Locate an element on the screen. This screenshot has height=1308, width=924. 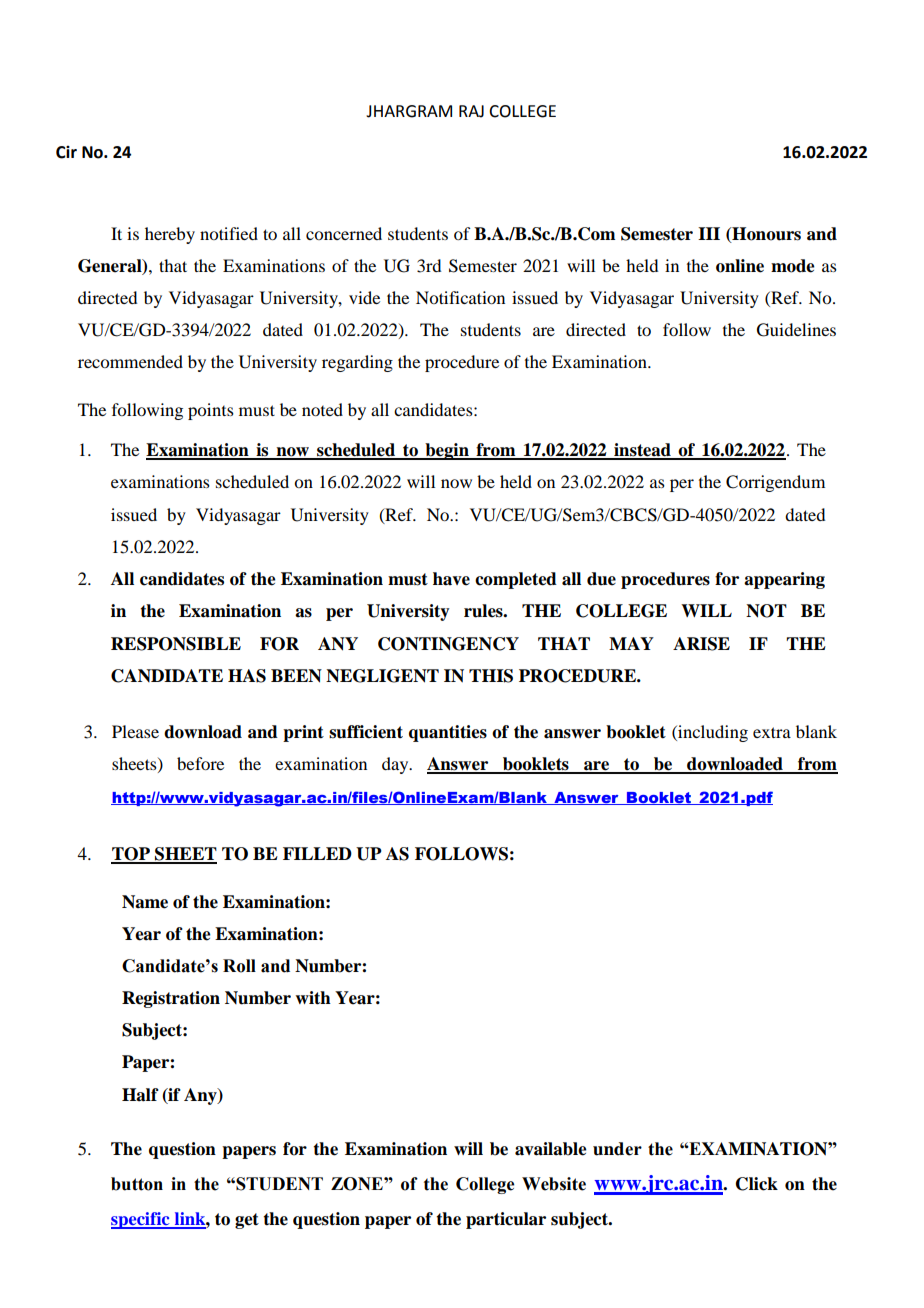
instead is located at coordinates (642, 451).
